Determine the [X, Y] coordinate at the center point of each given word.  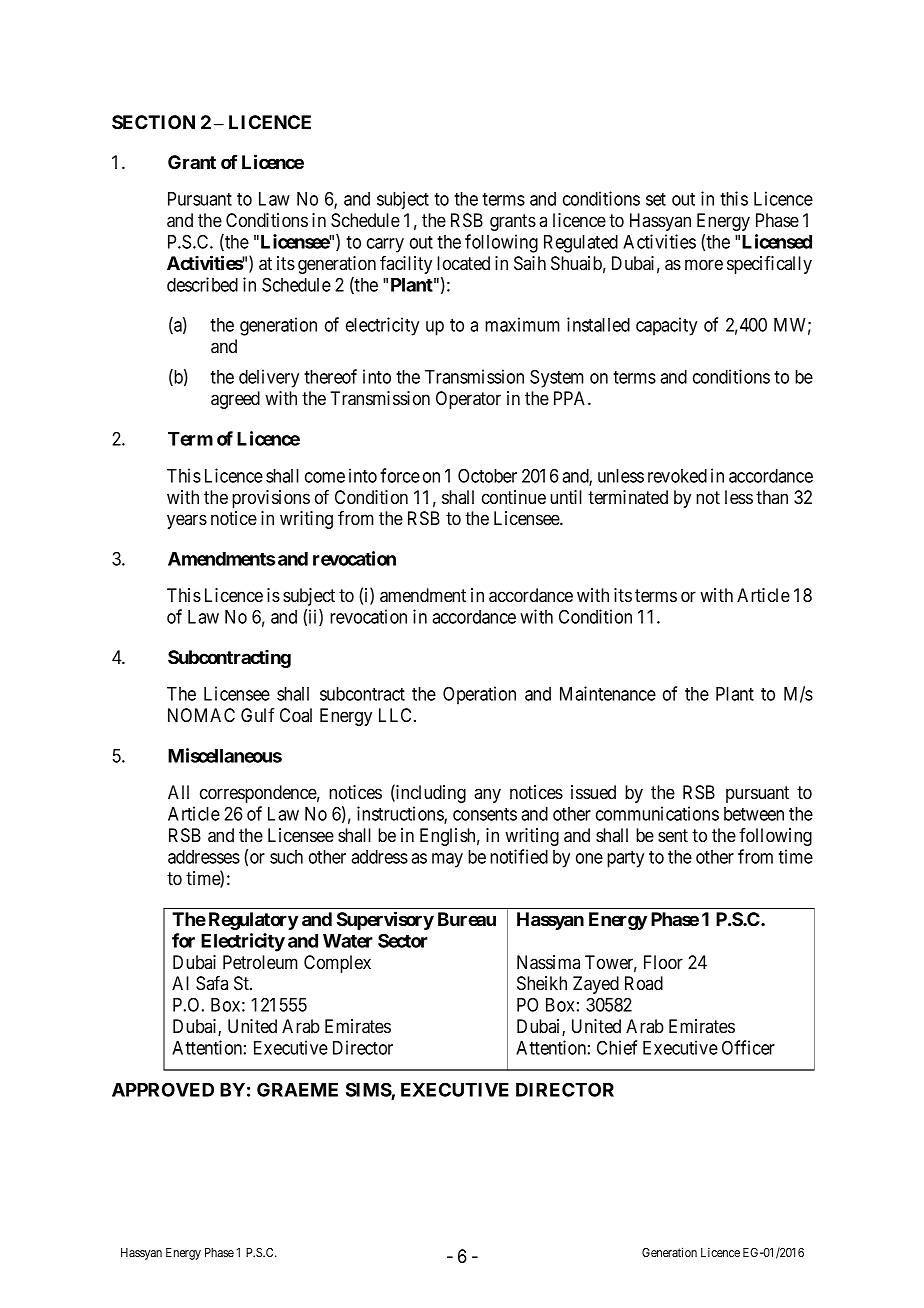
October [487, 475]
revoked [677, 476]
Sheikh [542, 983]
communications [657, 813]
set [656, 199]
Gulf [258, 715]
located [463, 263]
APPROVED [163, 1089]
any [487, 795]
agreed [235, 400]
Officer [748, 1047]
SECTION [153, 122]
